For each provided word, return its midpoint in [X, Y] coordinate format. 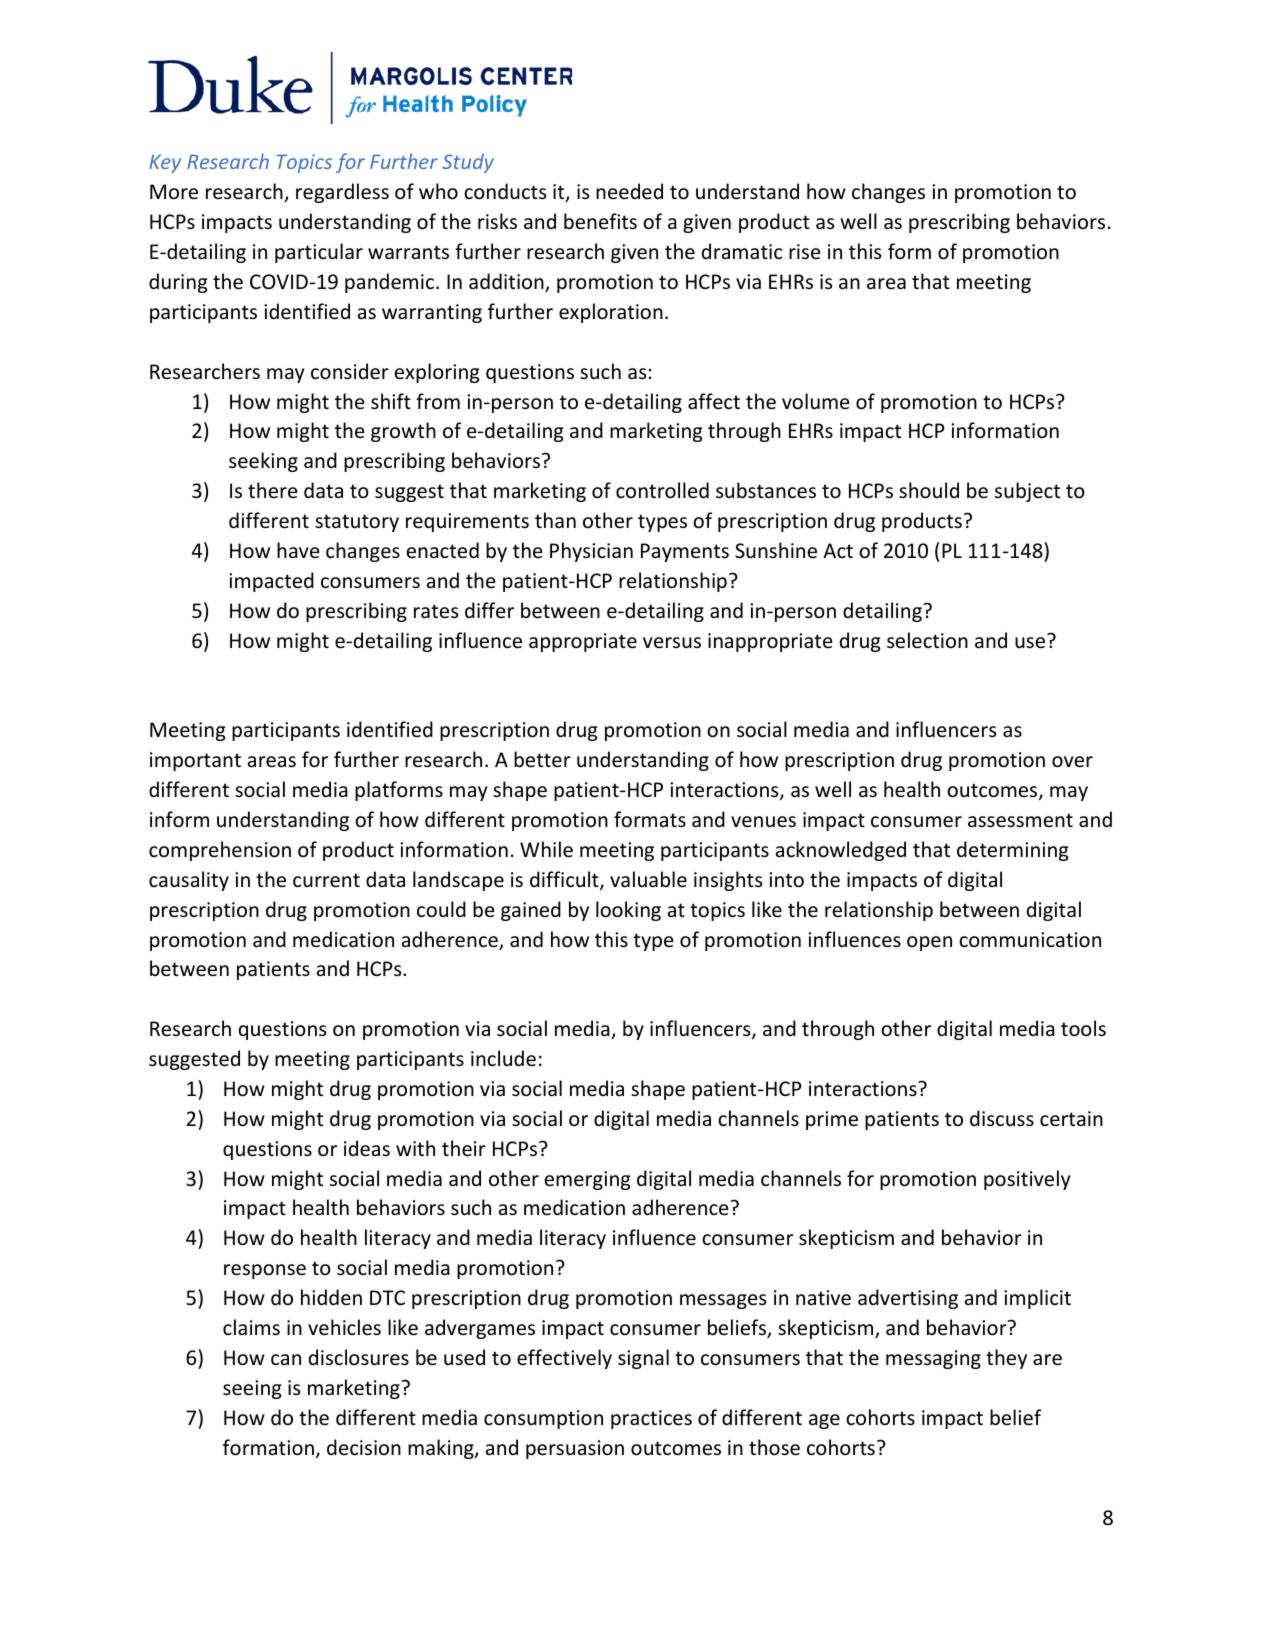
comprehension [220, 851]
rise [804, 251]
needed [629, 191]
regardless [342, 193]
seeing [252, 1389]
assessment [1020, 820]
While [546, 849]
